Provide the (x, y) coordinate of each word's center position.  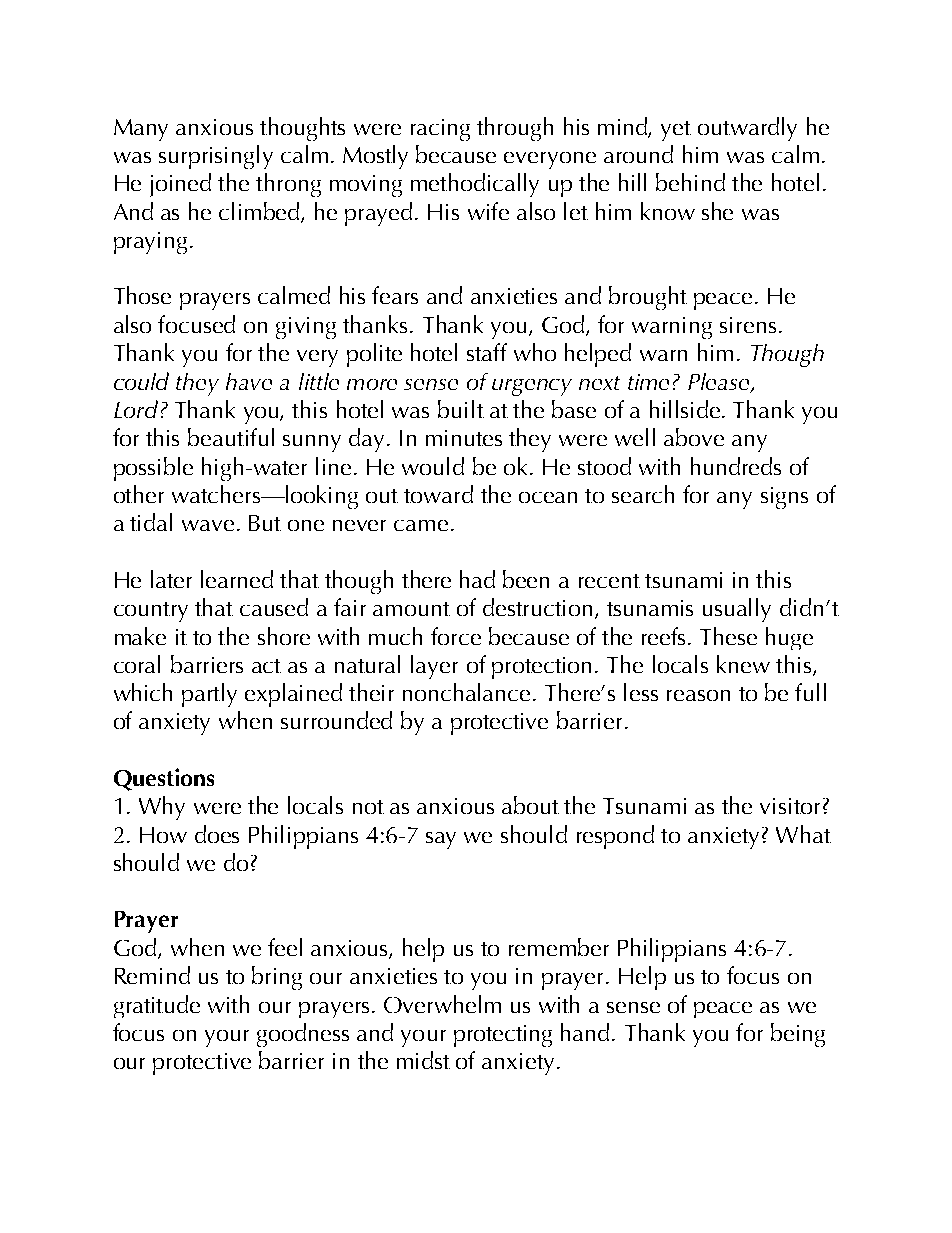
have (249, 381)
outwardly (747, 129)
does (217, 834)
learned (237, 579)
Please (720, 383)
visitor (790, 806)
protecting (503, 1036)
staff (487, 352)
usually (737, 610)
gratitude (157, 1006)
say (441, 840)
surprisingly (216, 157)
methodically (475, 185)
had (477, 579)
